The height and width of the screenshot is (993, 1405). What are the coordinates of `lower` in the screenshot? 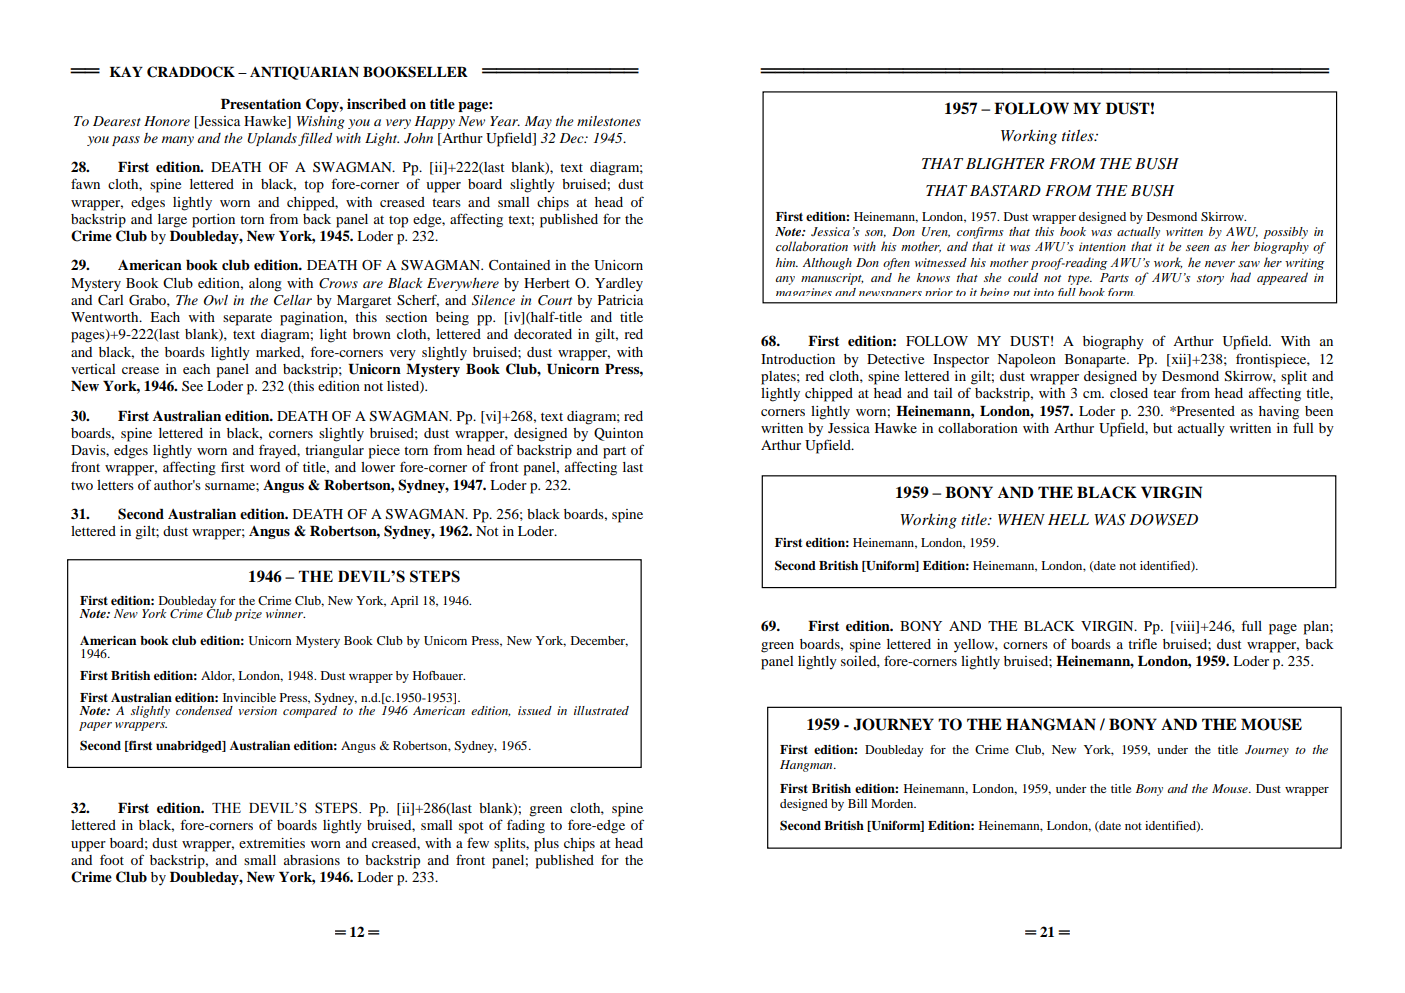 It's located at (378, 467).
